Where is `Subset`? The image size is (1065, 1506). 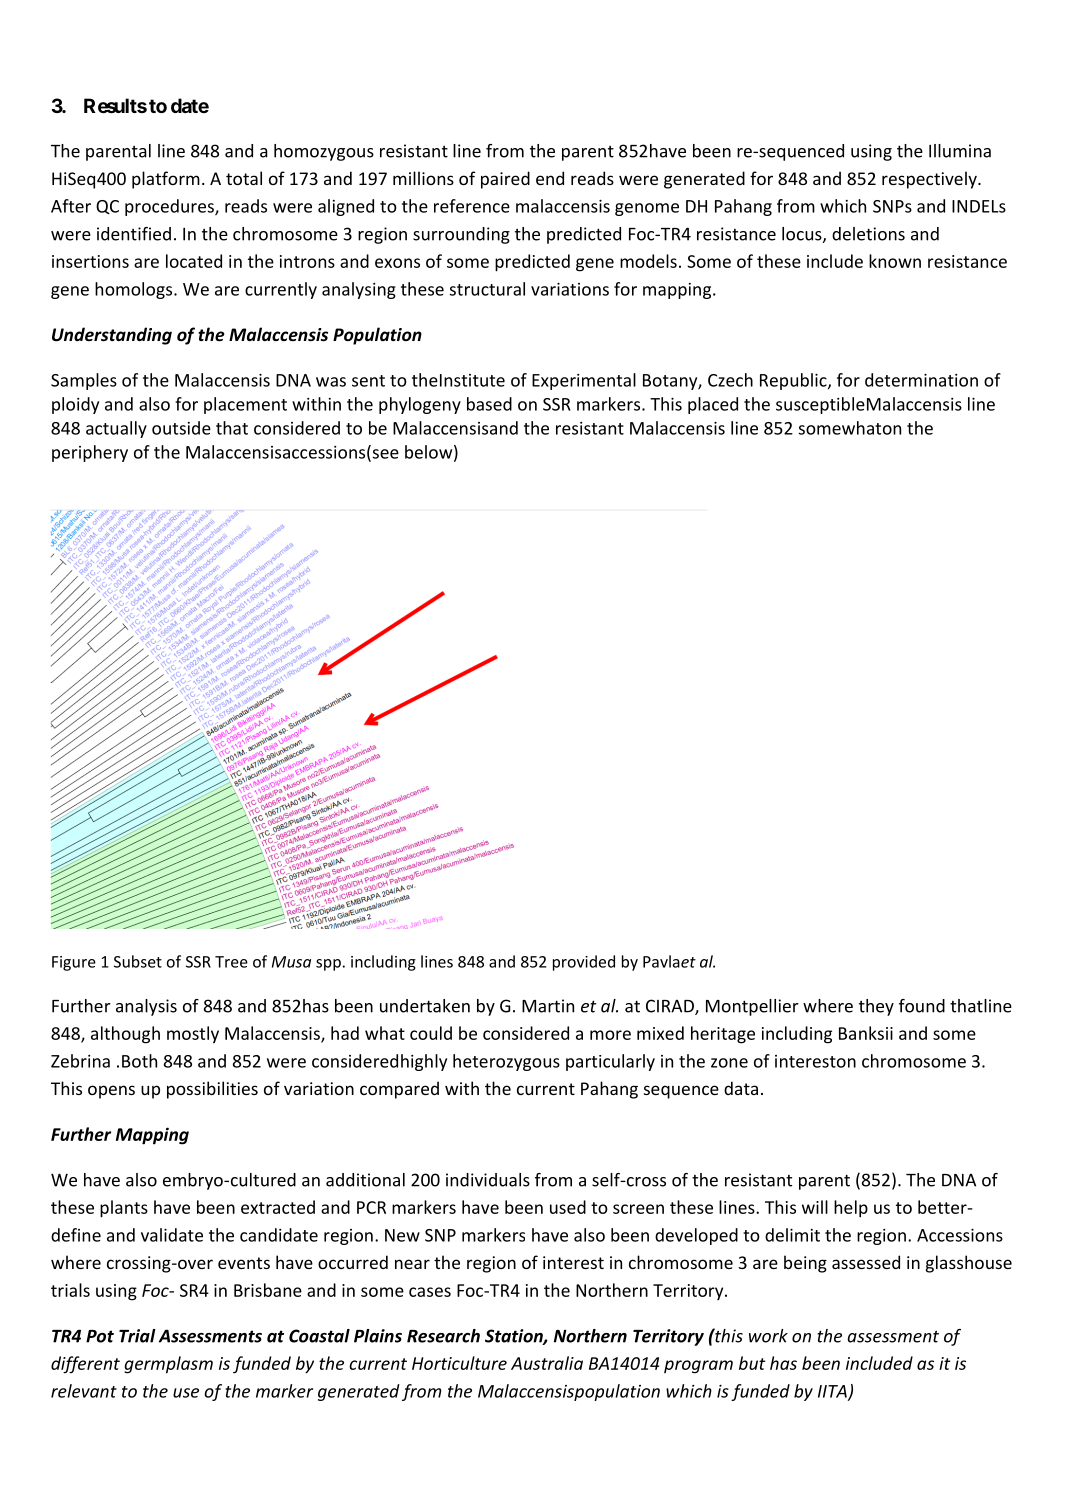 Subset is located at coordinates (138, 961).
